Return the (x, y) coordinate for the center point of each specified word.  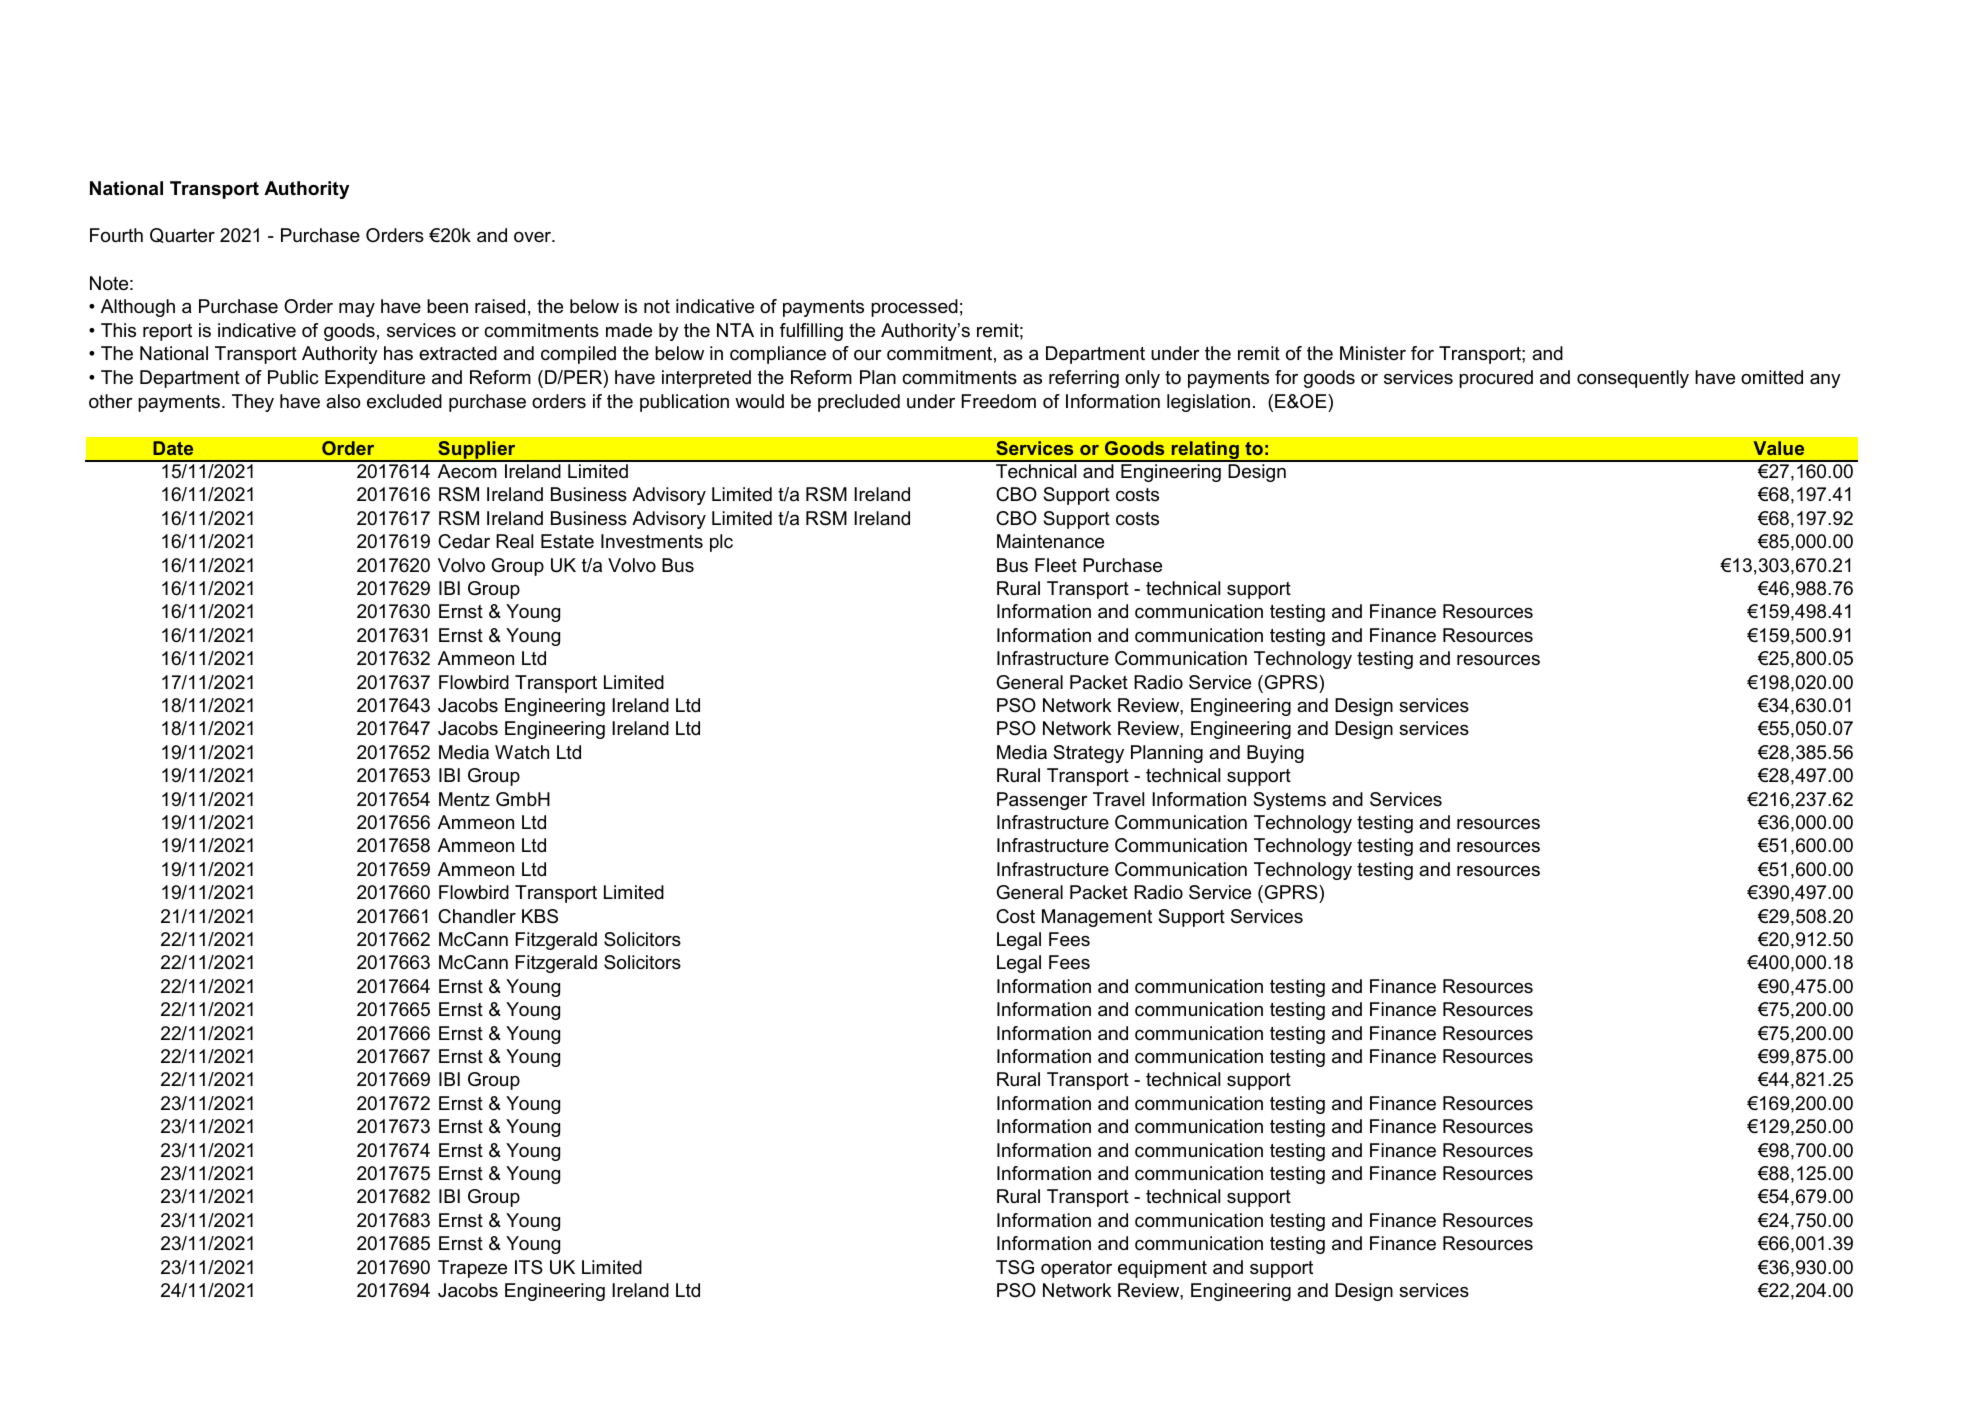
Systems (1289, 801)
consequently (1633, 379)
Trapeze (472, 1269)
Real (514, 541)
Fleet (1056, 565)
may (357, 310)
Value (1779, 448)
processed (914, 308)
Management (1097, 918)
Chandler (477, 916)
